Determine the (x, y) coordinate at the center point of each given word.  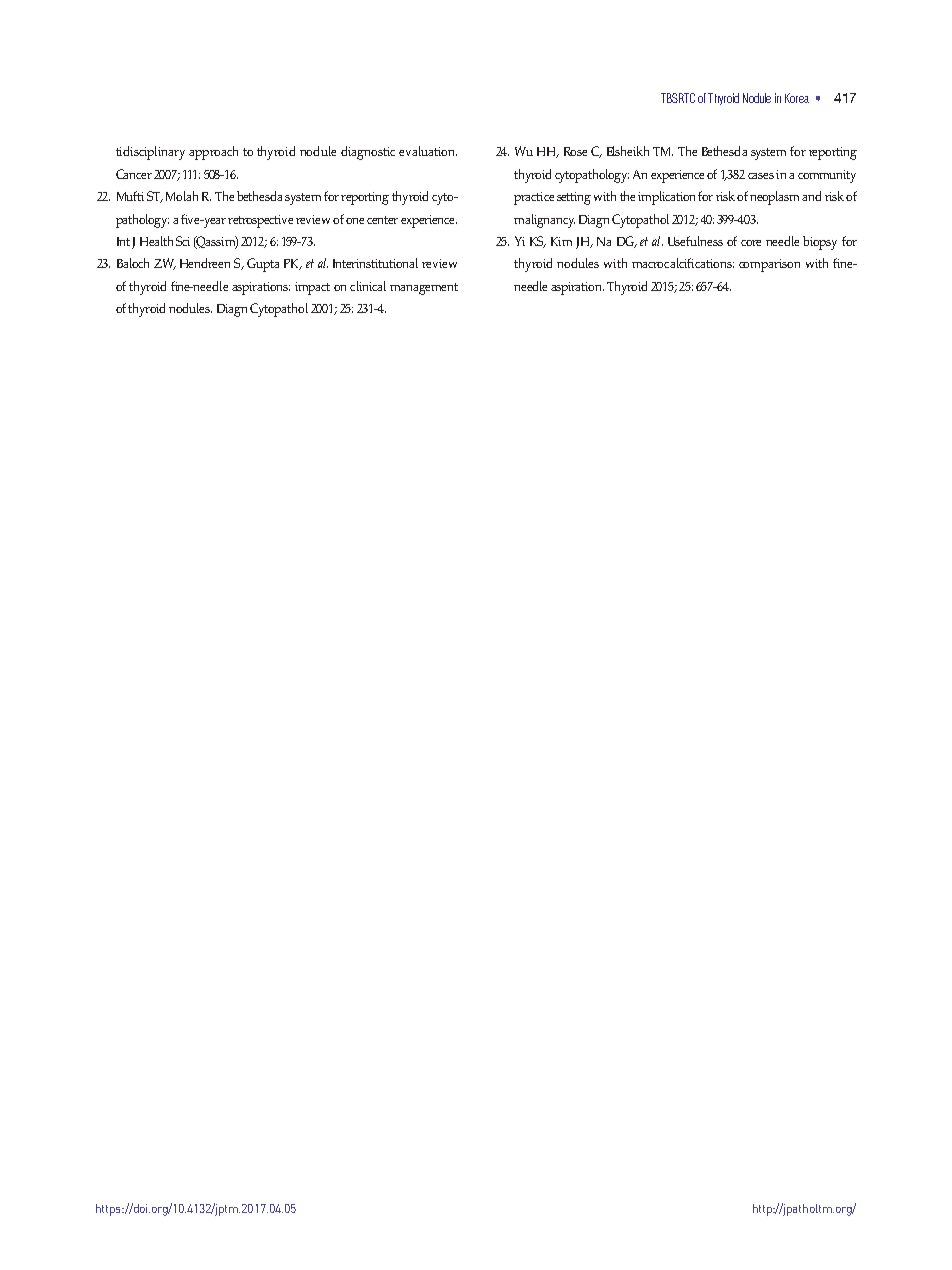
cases (761, 176)
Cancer (134, 174)
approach (213, 153)
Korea (797, 98)
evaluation (428, 151)
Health (156, 241)
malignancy (544, 221)
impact (312, 288)
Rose (575, 151)
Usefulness (695, 241)
